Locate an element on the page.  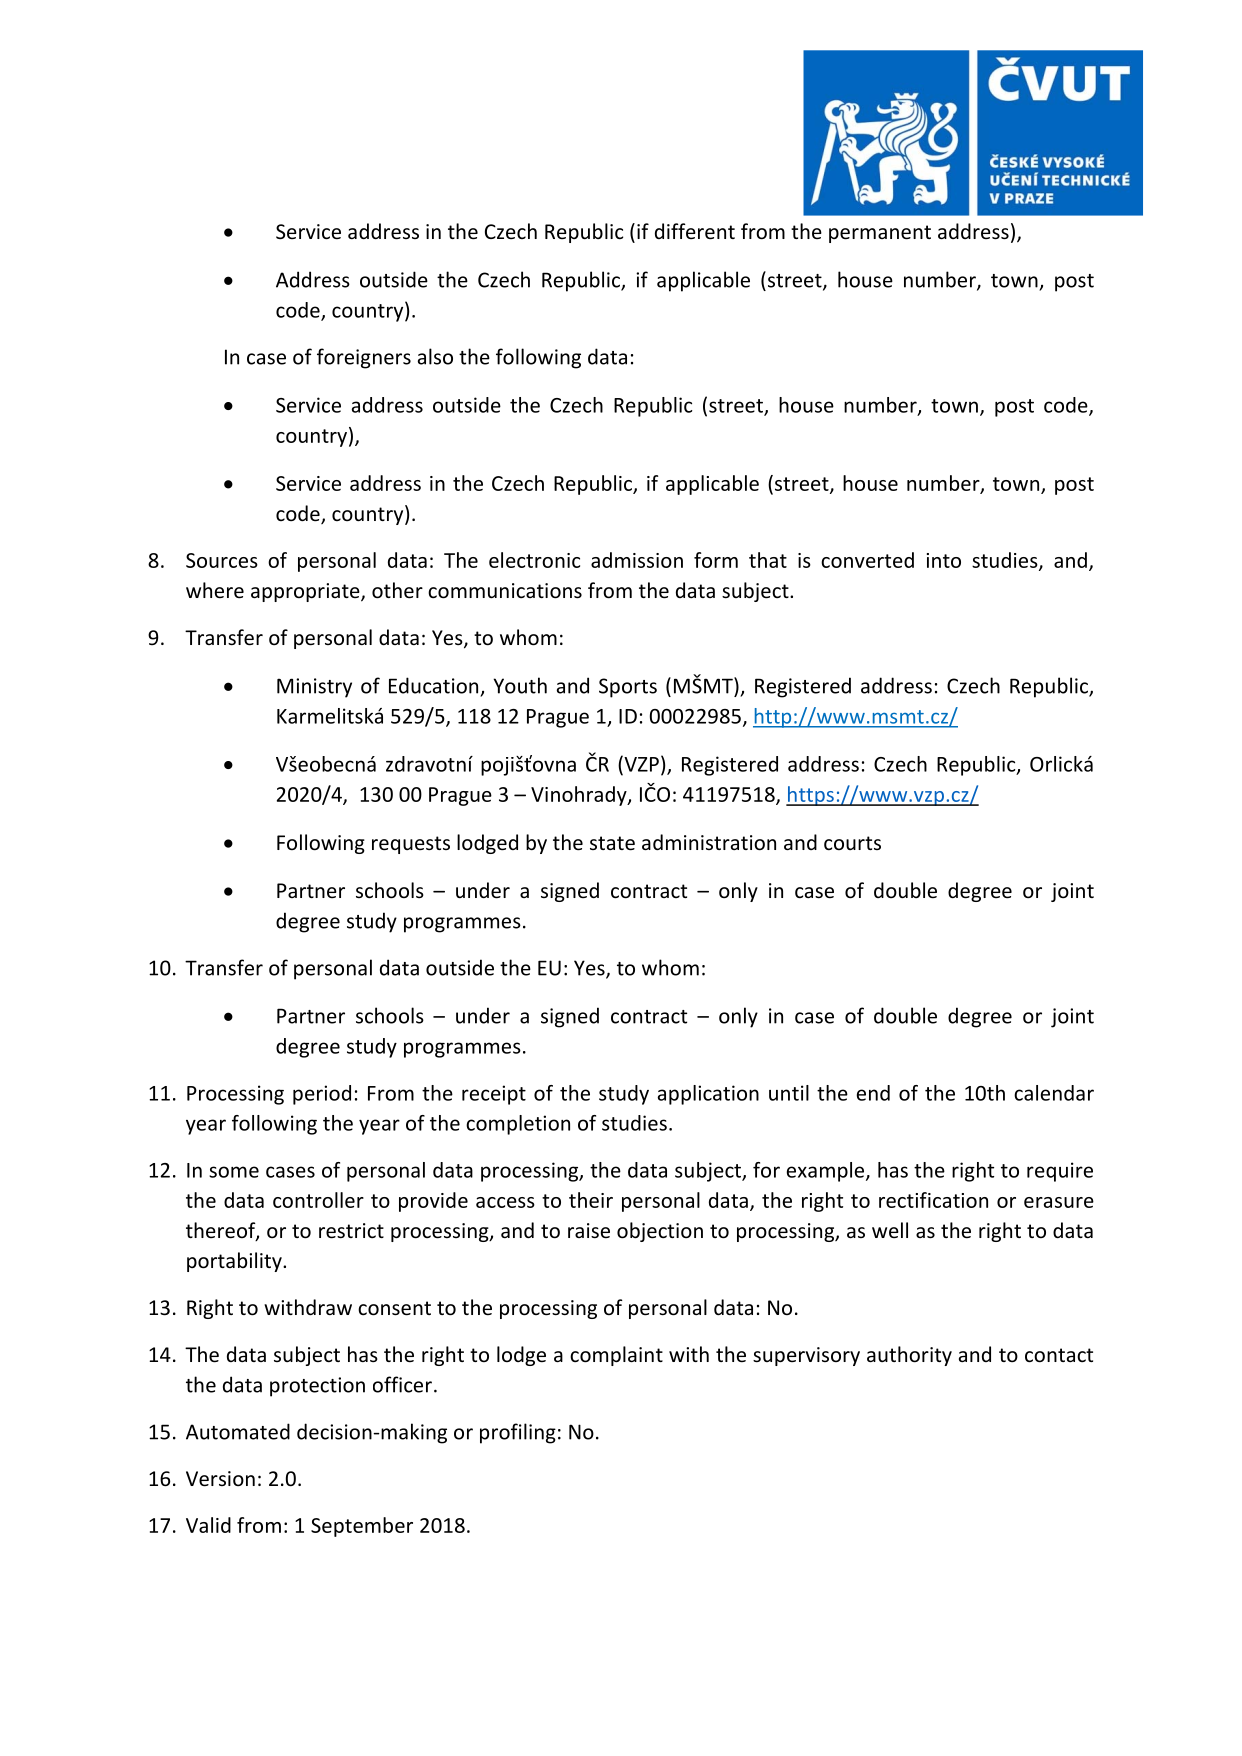
appropriate is located at coordinates (306, 592).
